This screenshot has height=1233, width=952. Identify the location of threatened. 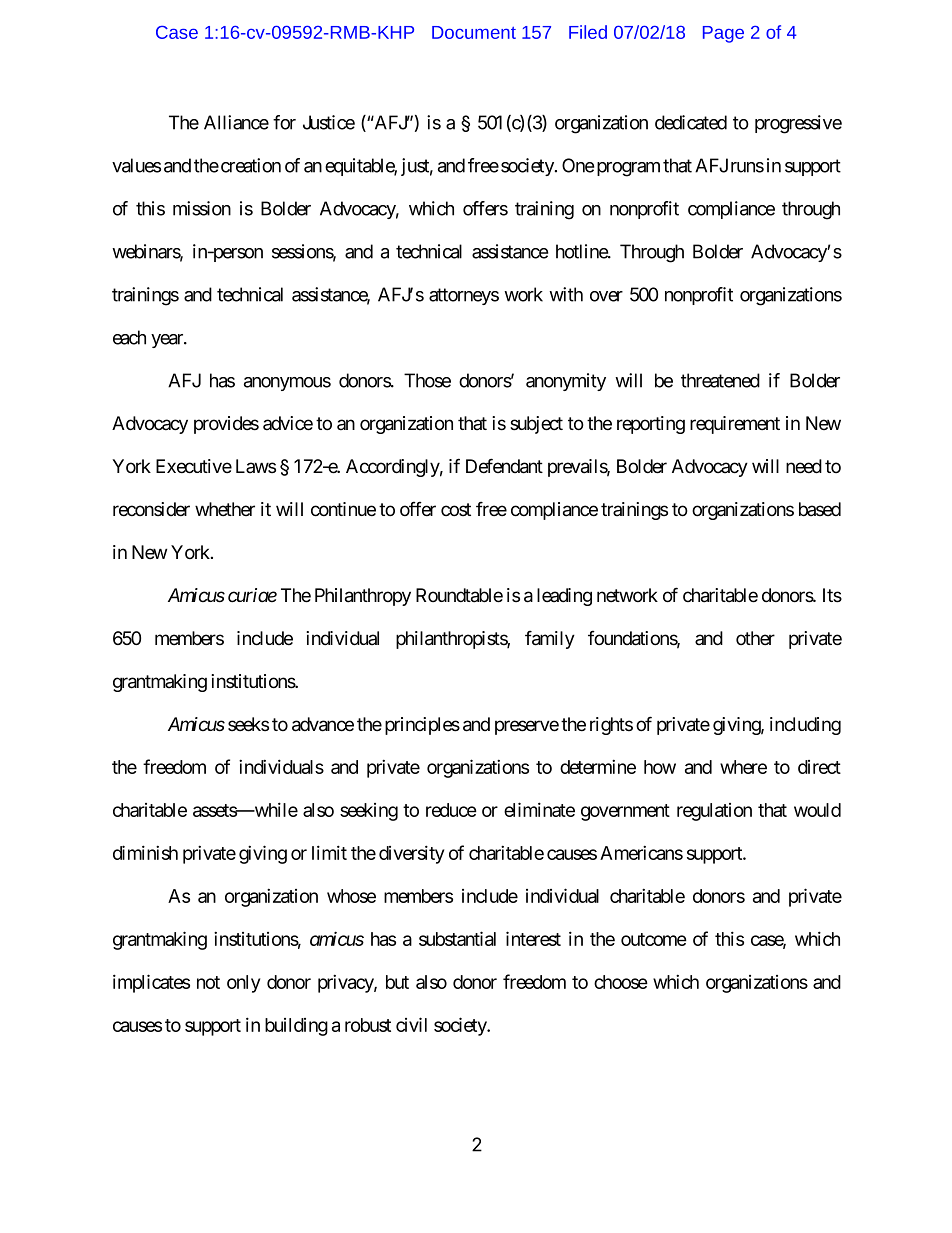
(720, 380).
